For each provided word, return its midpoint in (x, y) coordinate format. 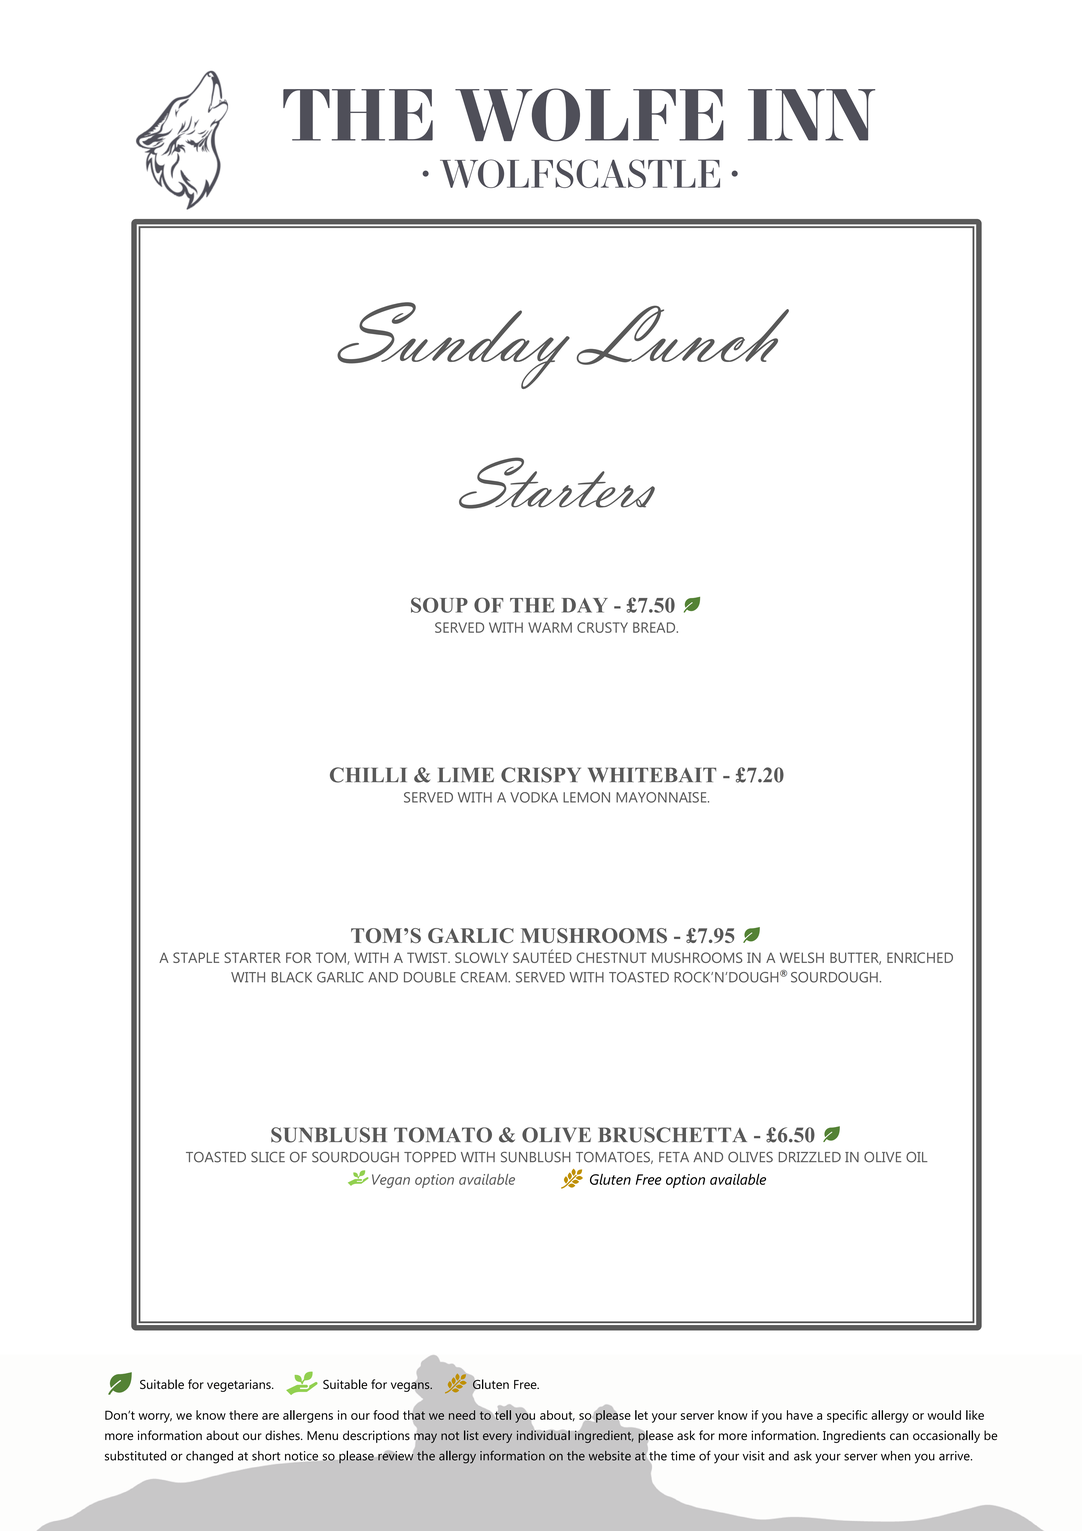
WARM (550, 627)
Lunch (683, 335)
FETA (674, 1157)
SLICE (268, 1157)
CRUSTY (602, 627)
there (243, 1415)
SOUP (439, 605)
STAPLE (196, 957)
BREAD (655, 627)
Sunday (453, 345)
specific (847, 1416)
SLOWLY (481, 957)
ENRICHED (920, 957)
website (609, 1456)
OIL (917, 1157)
